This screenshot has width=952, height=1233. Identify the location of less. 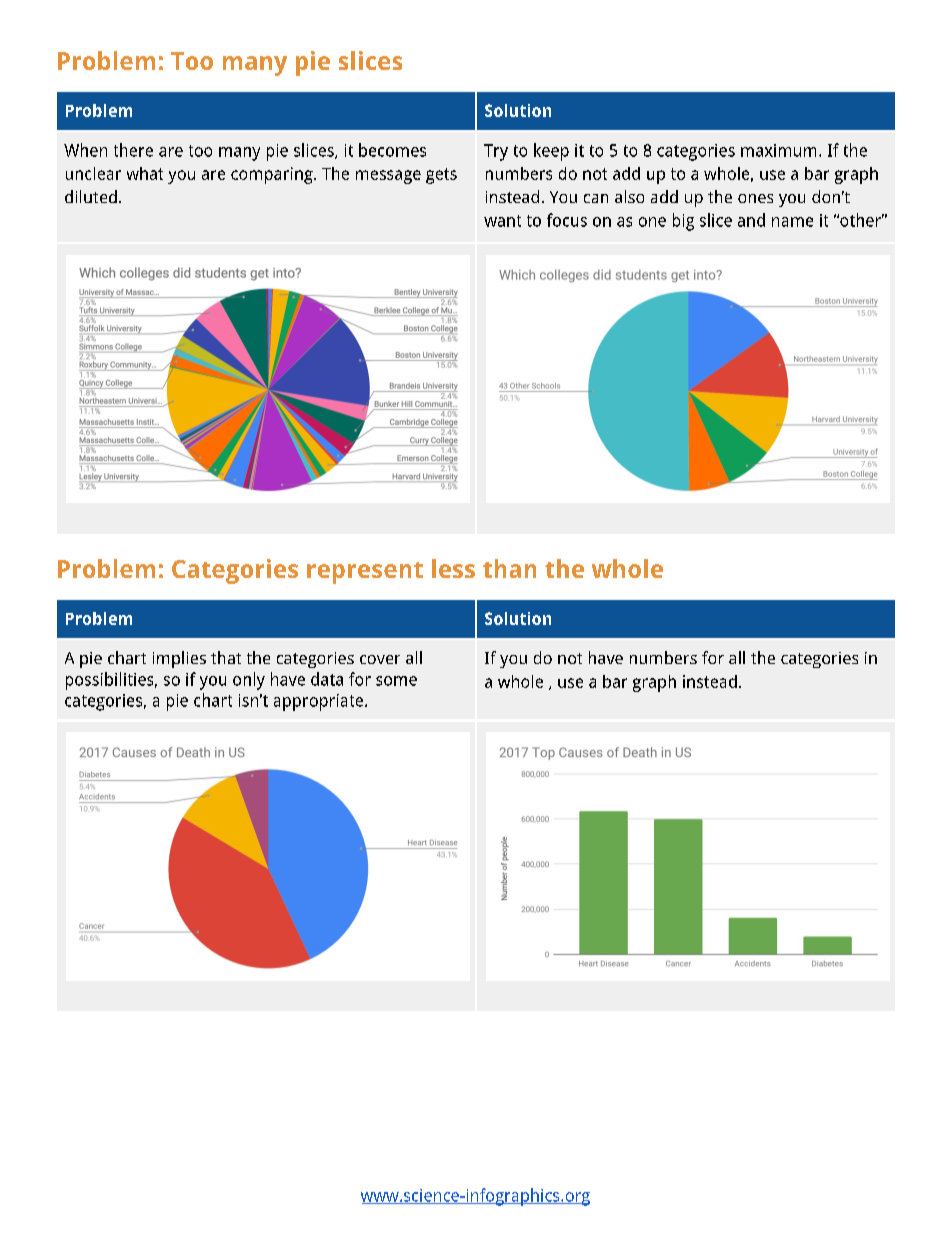
(453, 568).
